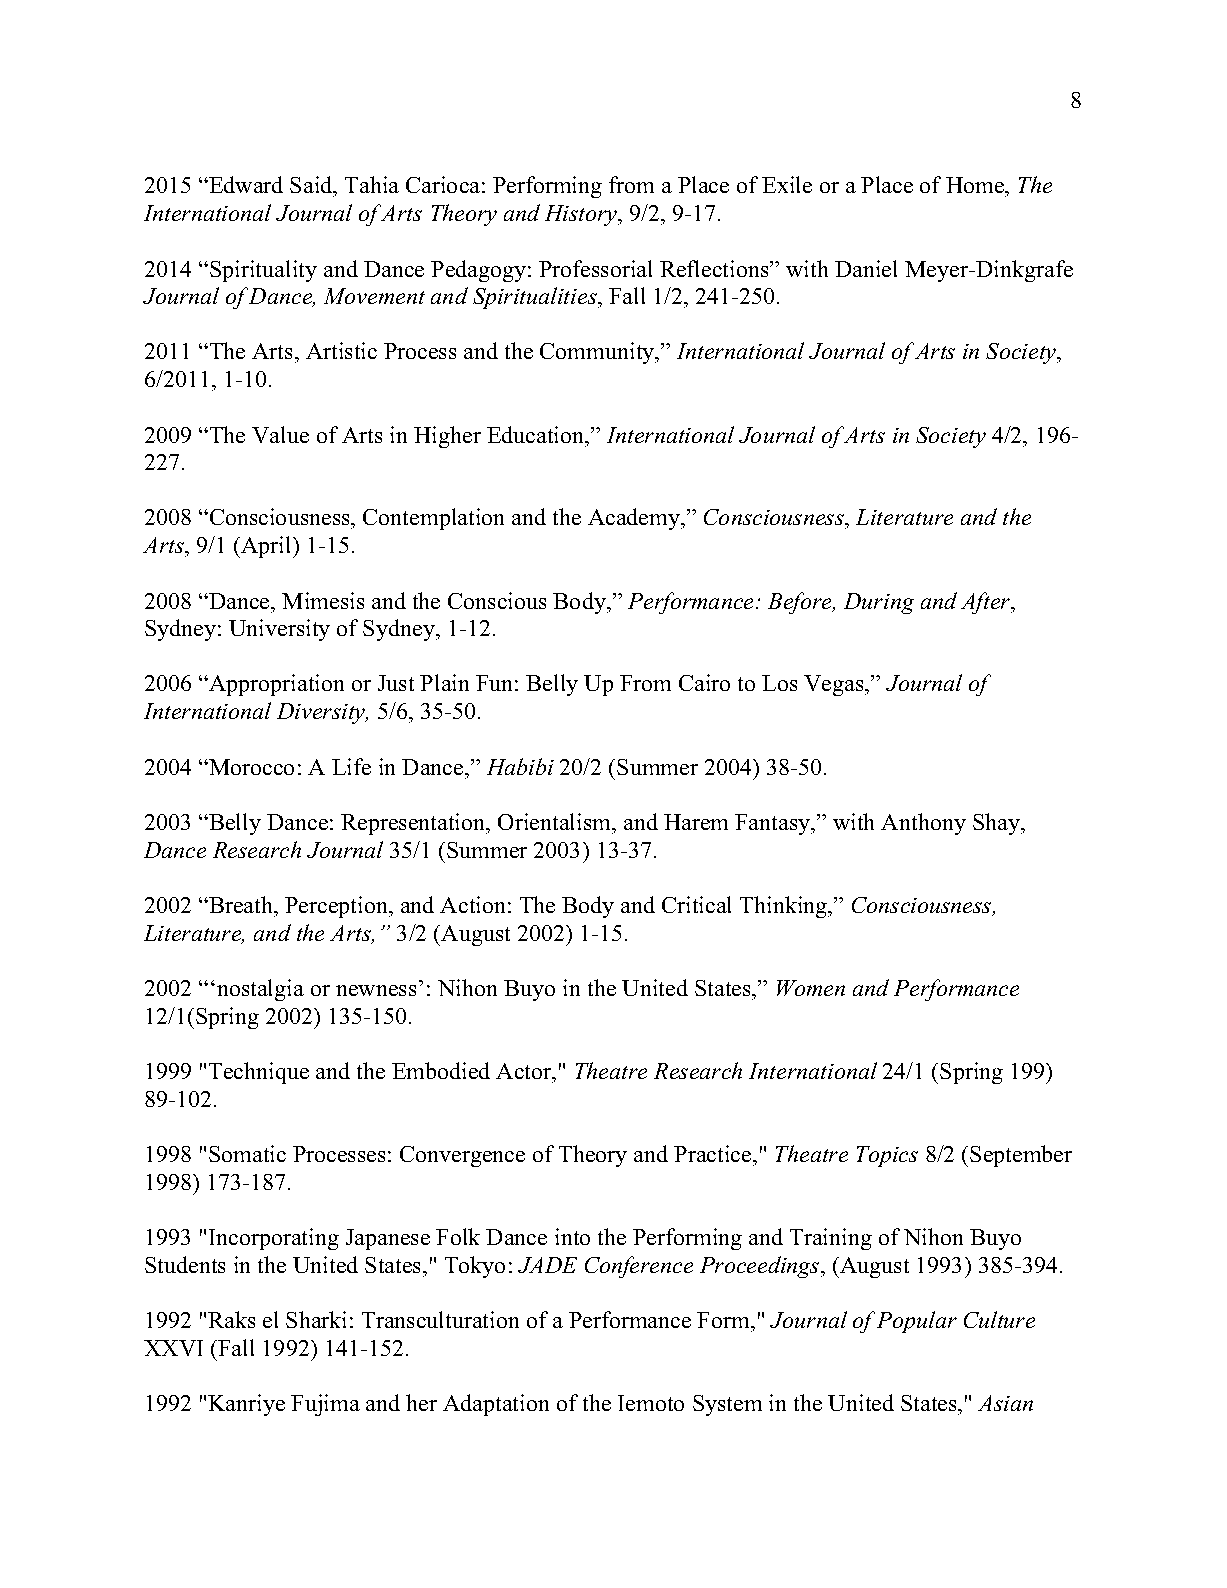  Describe the element at coordinates (173, 1348) in the page. I see `XXVI` at that location.
